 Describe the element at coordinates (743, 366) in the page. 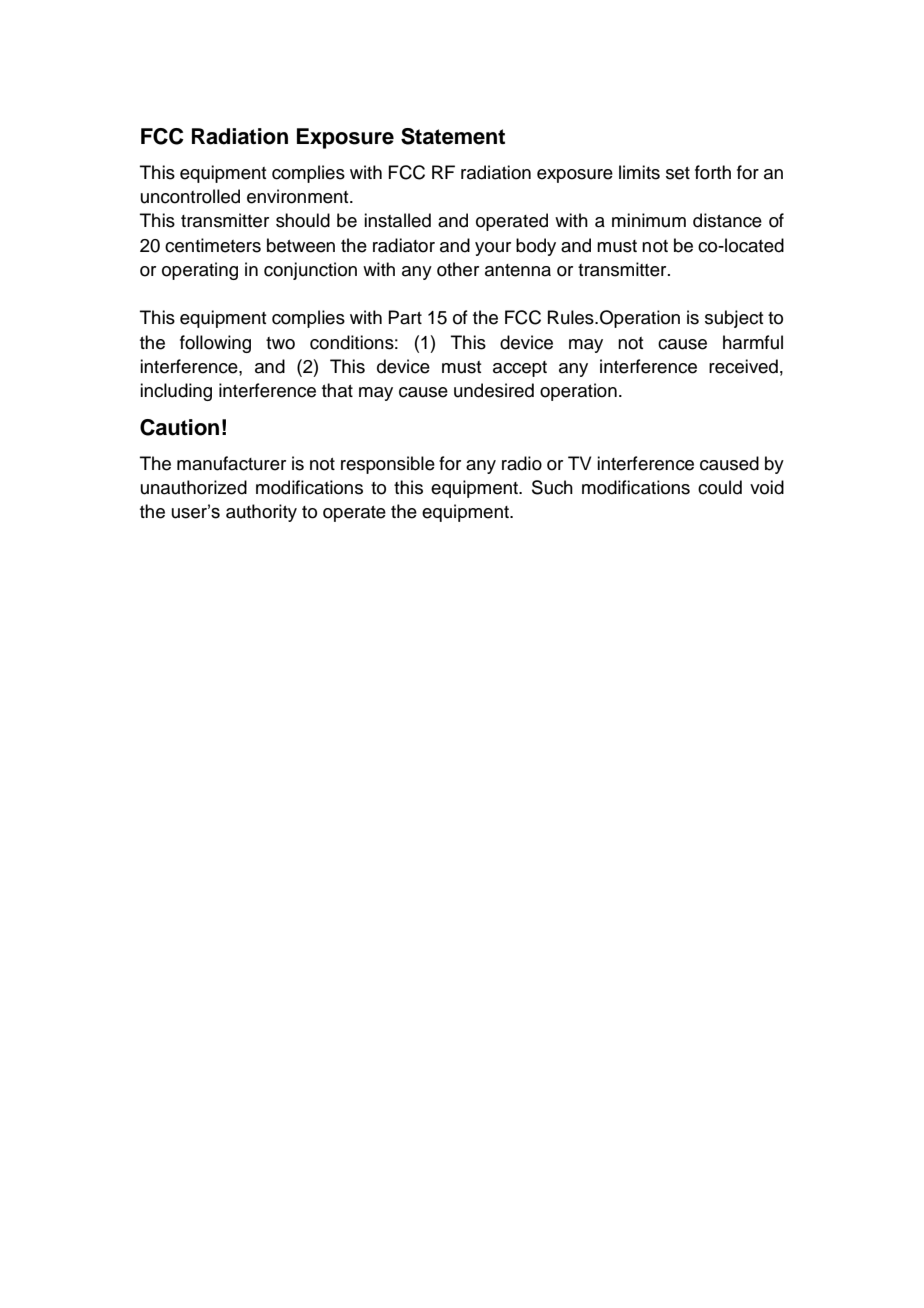

I see `received` at that location.
